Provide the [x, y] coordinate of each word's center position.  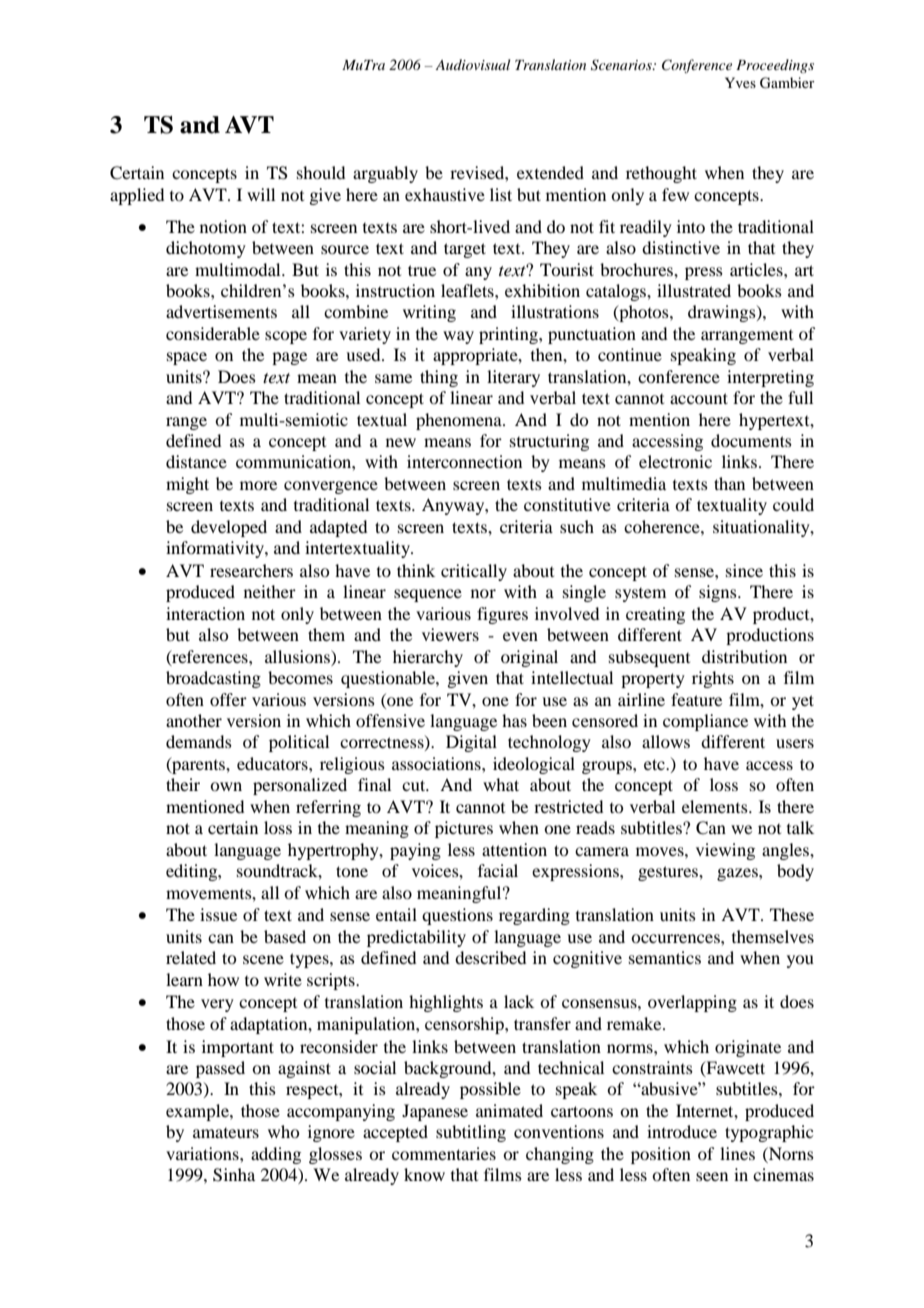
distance [196, 461]
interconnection [464, 461]
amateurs [226, 1133]
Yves [740, 82]
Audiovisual [472, 64]
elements [716, 806]
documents [751, 440]
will [261, 194]
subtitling [471, 1133]
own [226, 786]
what [501, 784]
